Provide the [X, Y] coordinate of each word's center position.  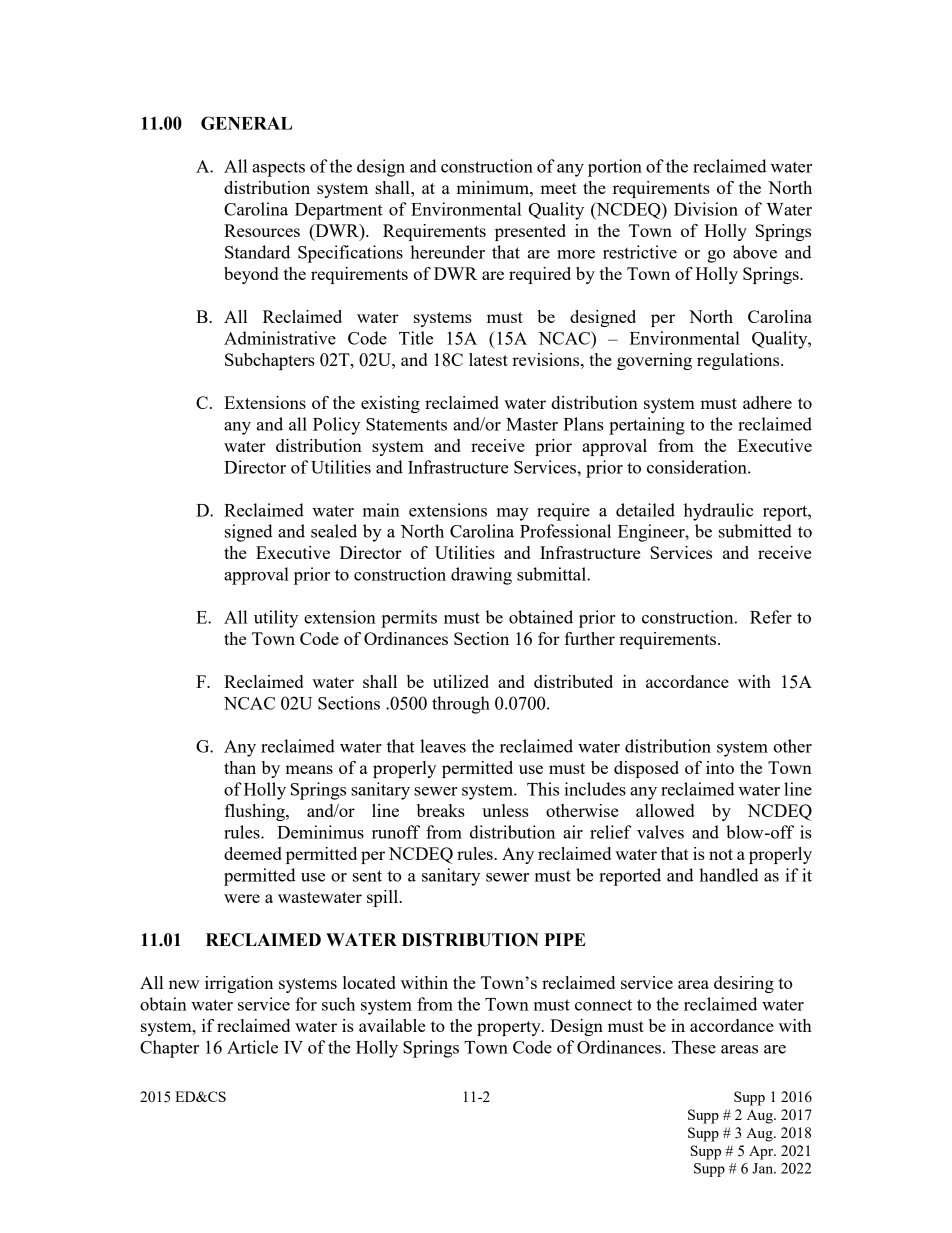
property [510, 1028]
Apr [762, 1152]
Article [252, 1047]
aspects [278, 169]
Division [706, 209]
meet [558, 188]
